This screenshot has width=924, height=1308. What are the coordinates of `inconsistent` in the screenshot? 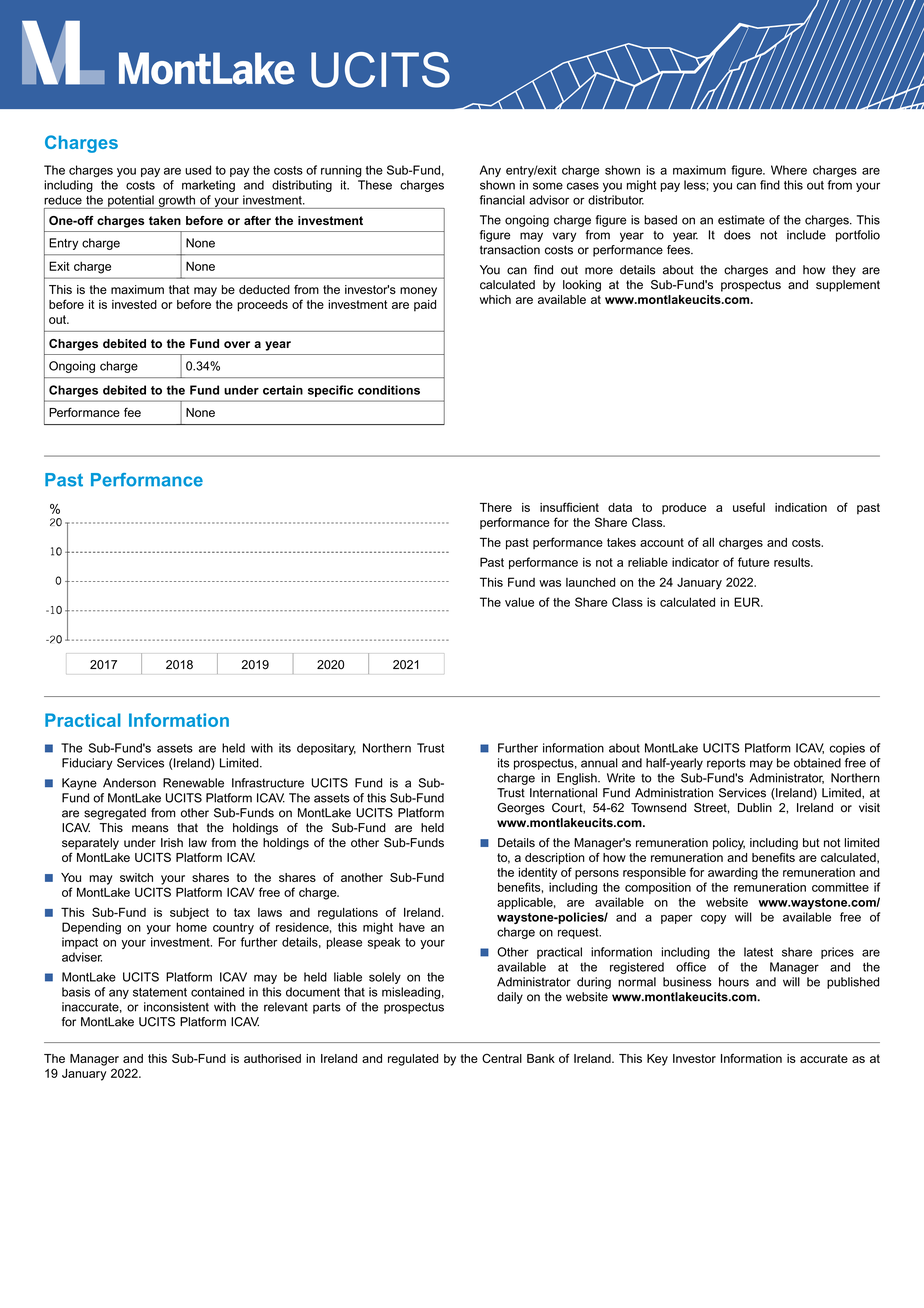 It's located at (176, 1007).
